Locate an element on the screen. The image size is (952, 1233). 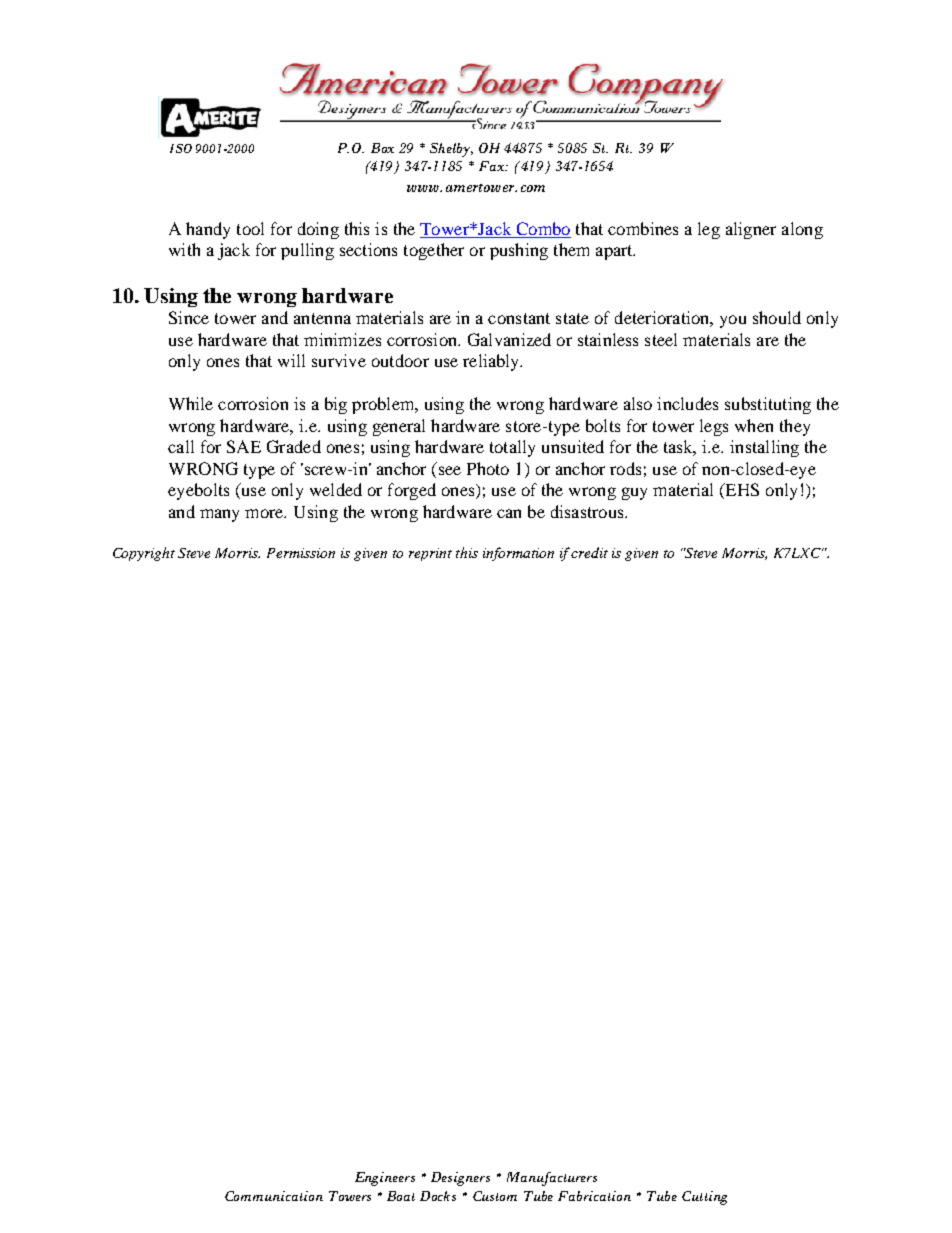
credit is located at coordinates (589, 552).
